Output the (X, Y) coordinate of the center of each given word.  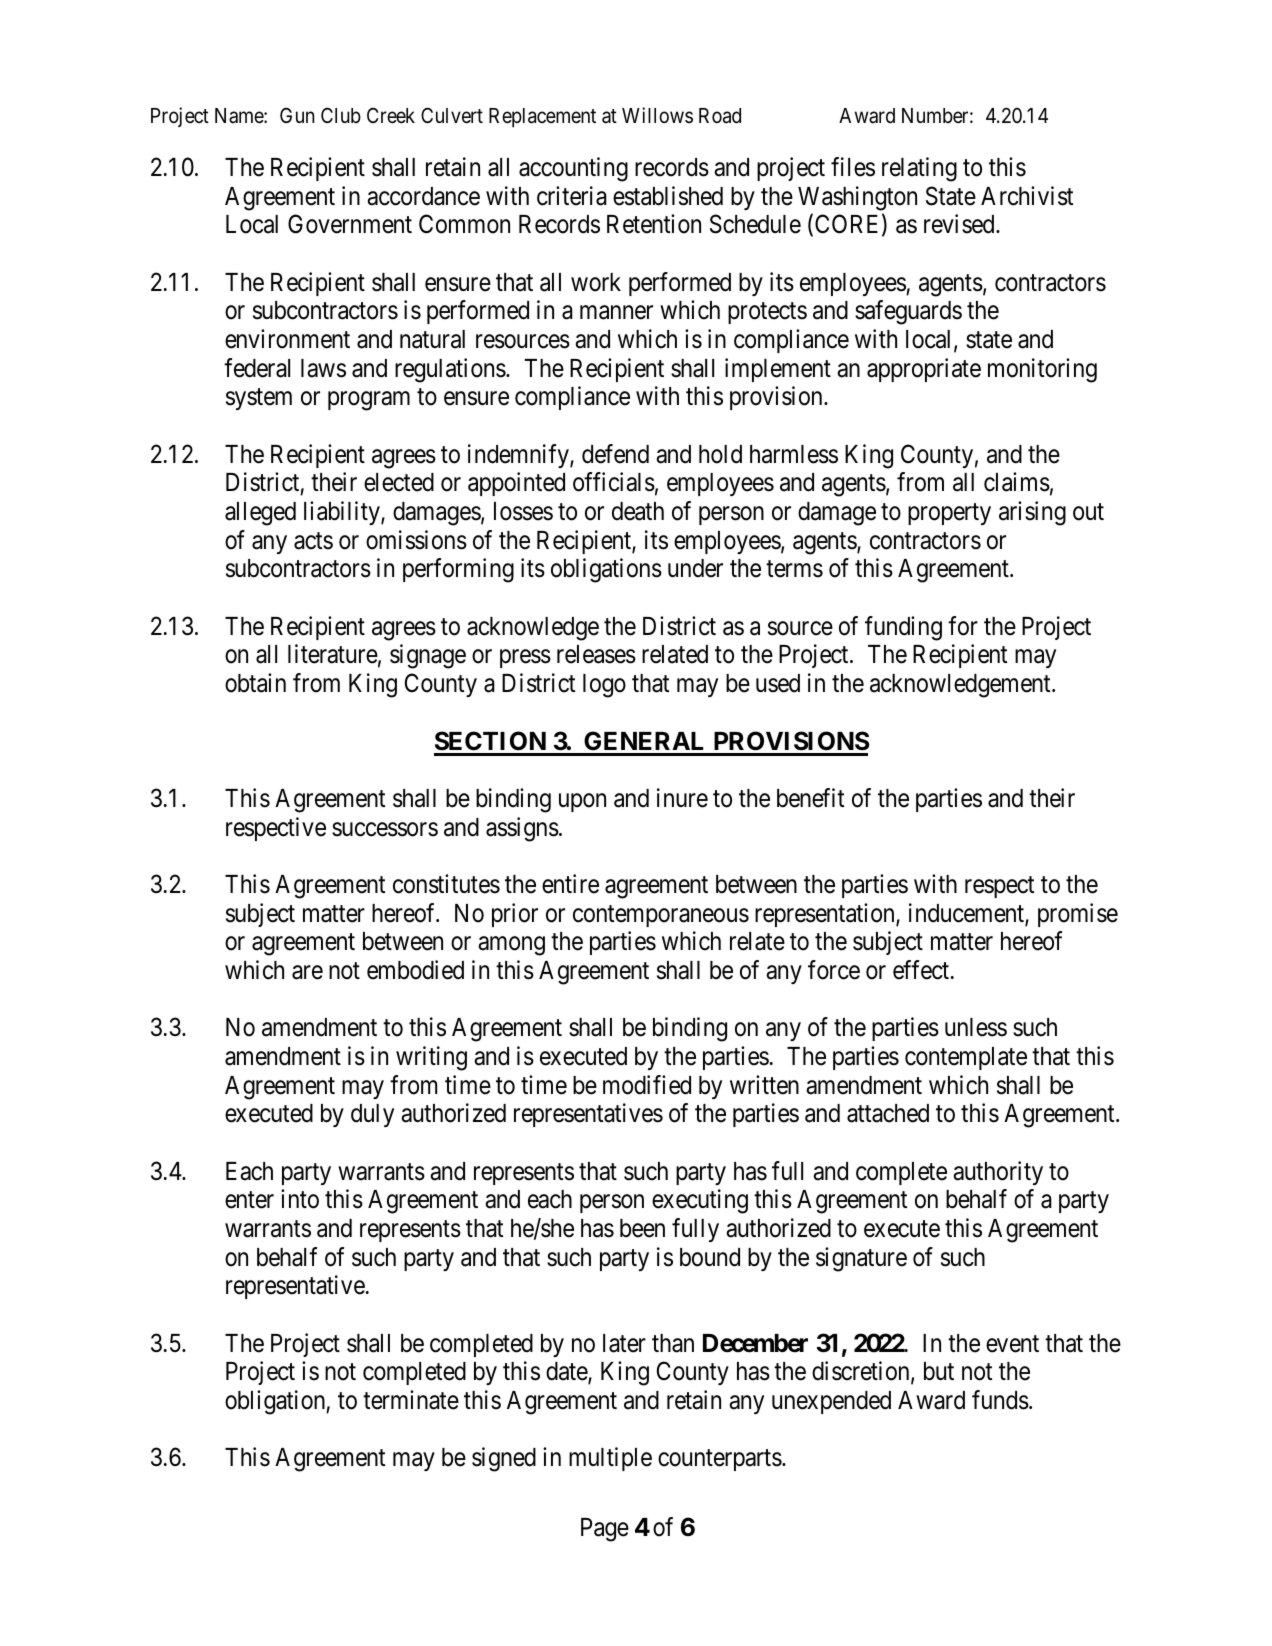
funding (903, 628)
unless (976, 1027)
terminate (411, 1400)
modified (647, 1085)
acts (313, 541)
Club (341, 115)
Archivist (1027, 196)
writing (431, 1058)
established (668, 196)
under (695, 568)
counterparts (720, 1460)
